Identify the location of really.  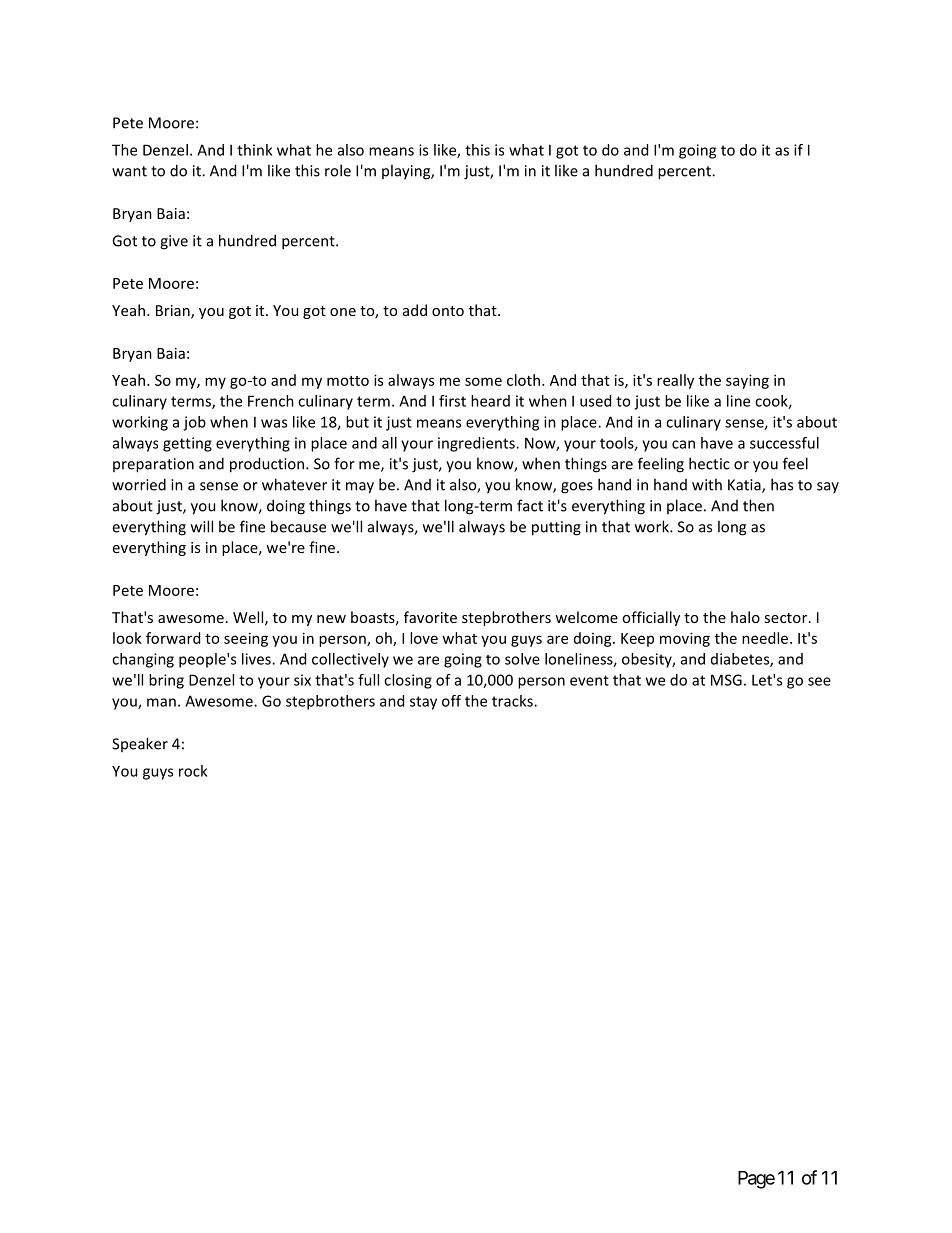
(675, 381).
